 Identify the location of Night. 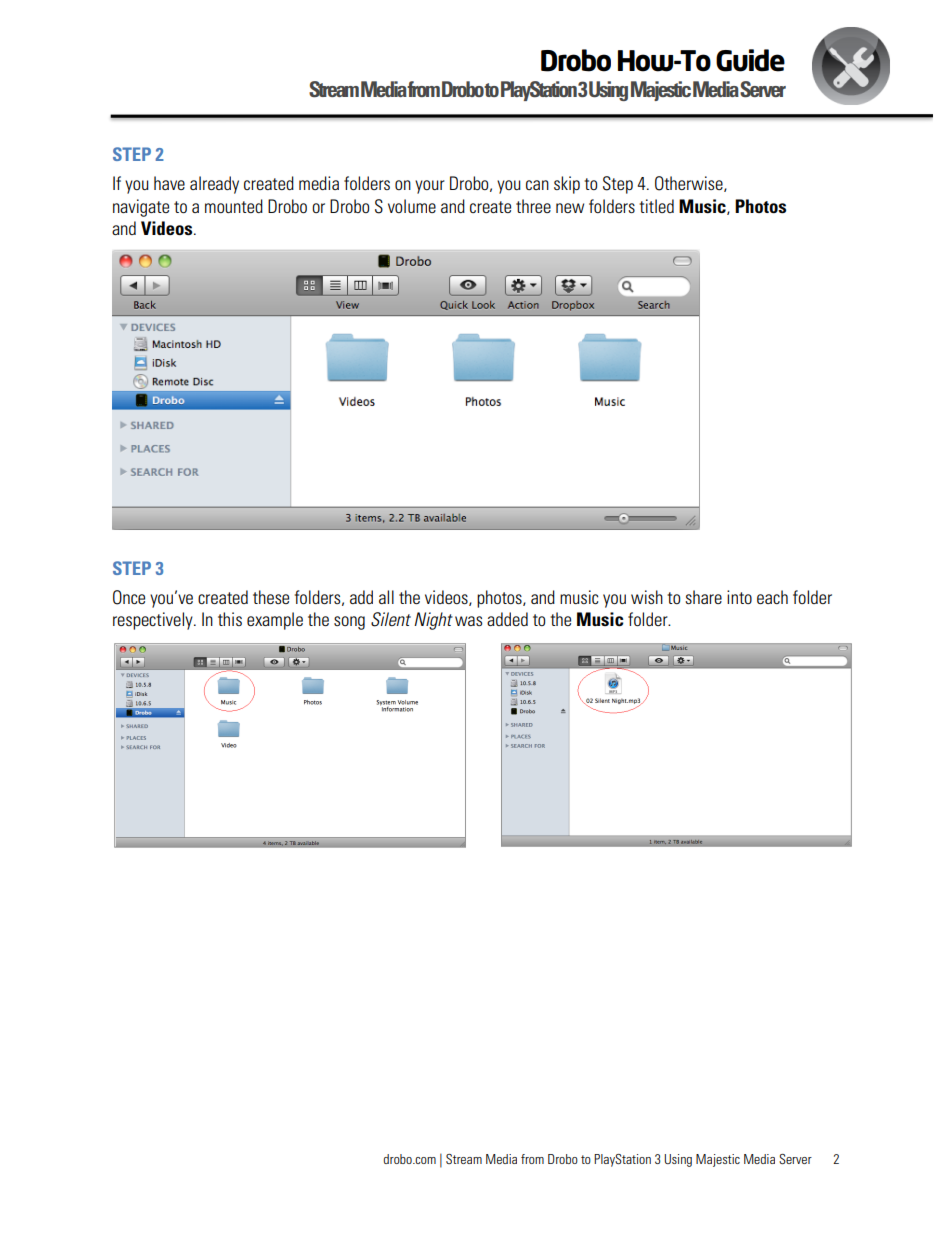
(433, 621).
